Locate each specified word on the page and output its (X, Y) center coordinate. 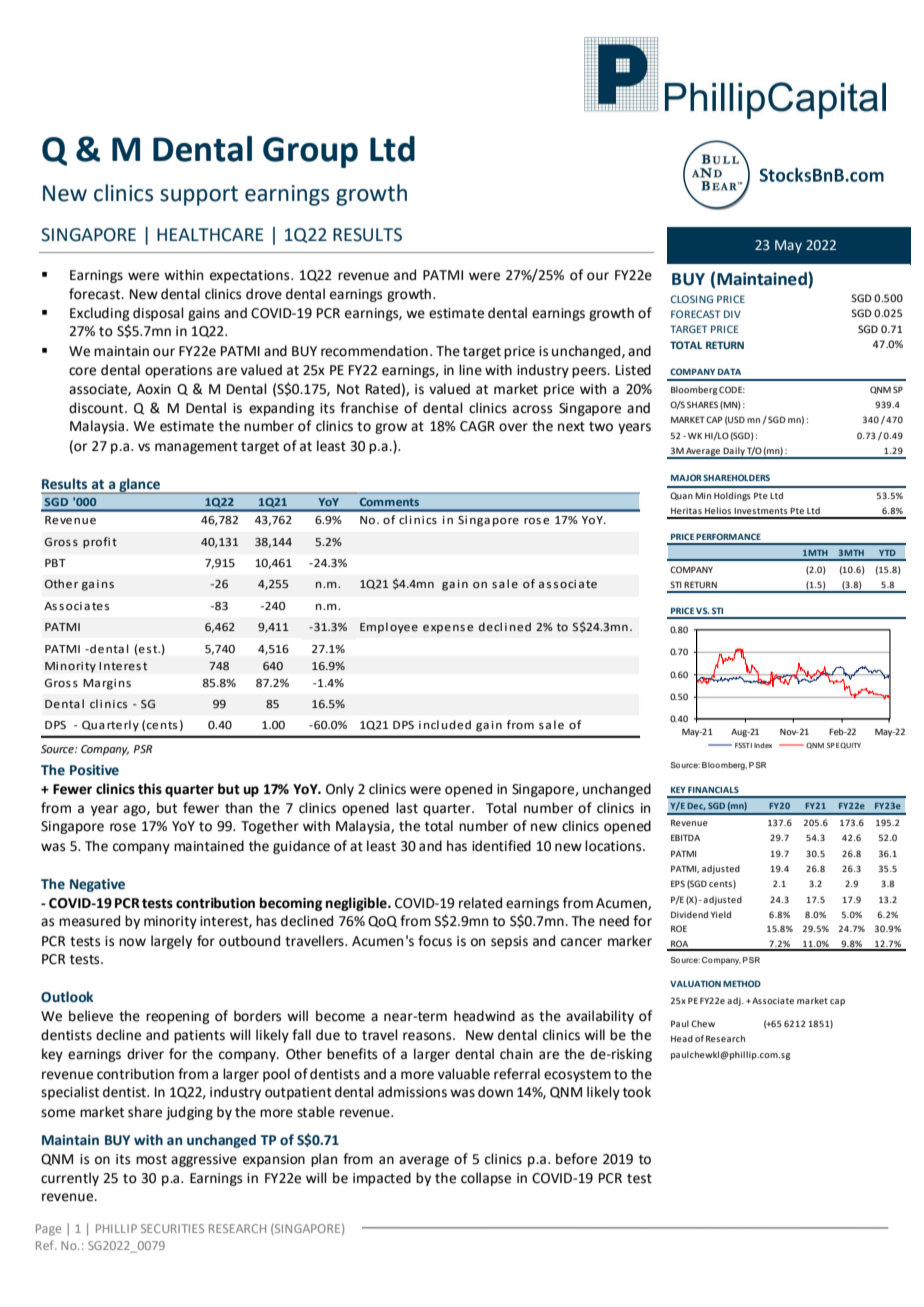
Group (310, 152)
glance (139, 486)
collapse (486, 1179)
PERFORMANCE (728, 536)
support (199, 196)
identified (501, 846)
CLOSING (692, 299)
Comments (389, 502)
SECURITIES (172, 1228)
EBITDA (685, 837)
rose (123, 827)
